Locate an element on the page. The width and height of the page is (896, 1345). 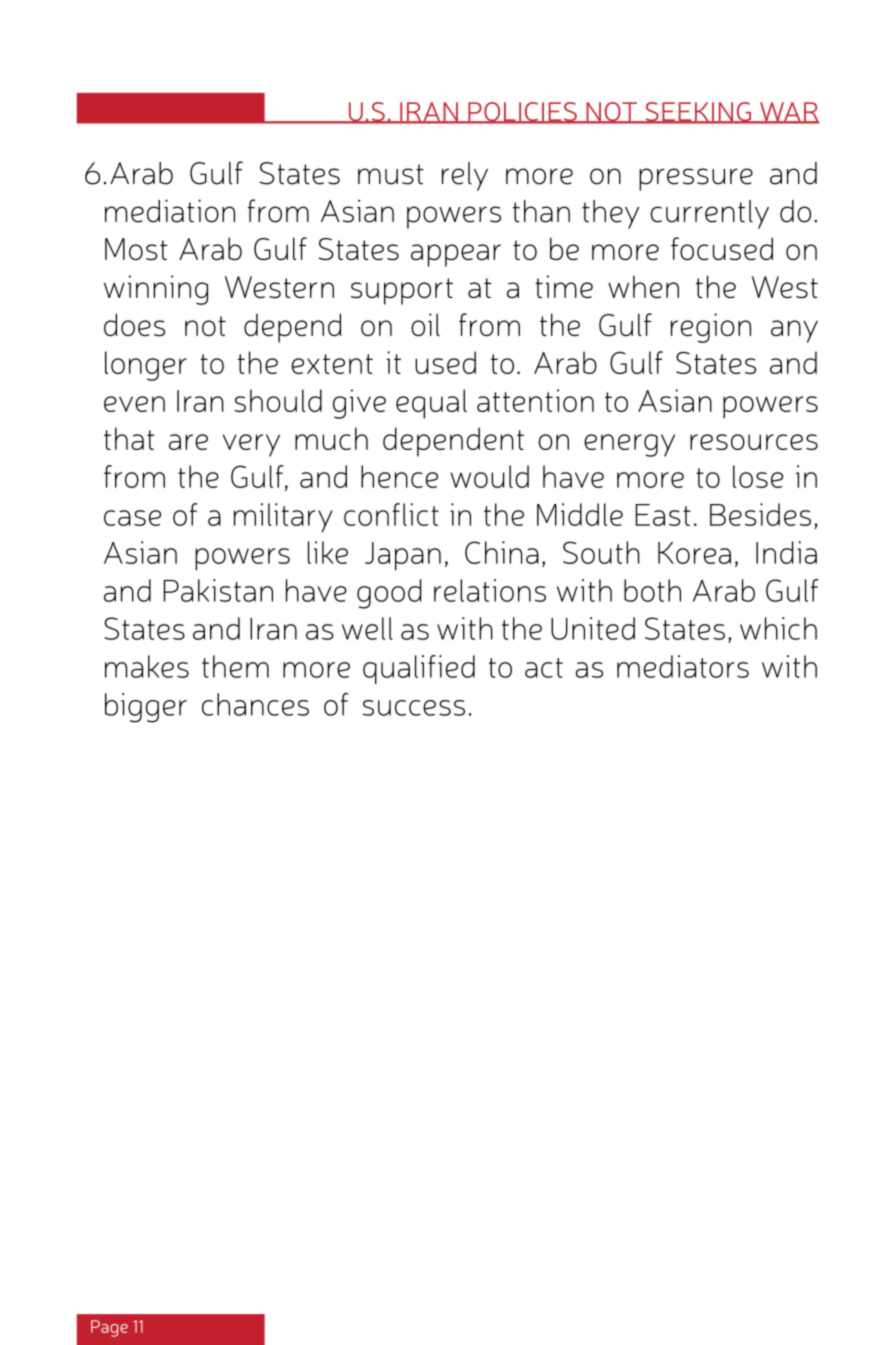
rely is located at coordinates (465, 176).
